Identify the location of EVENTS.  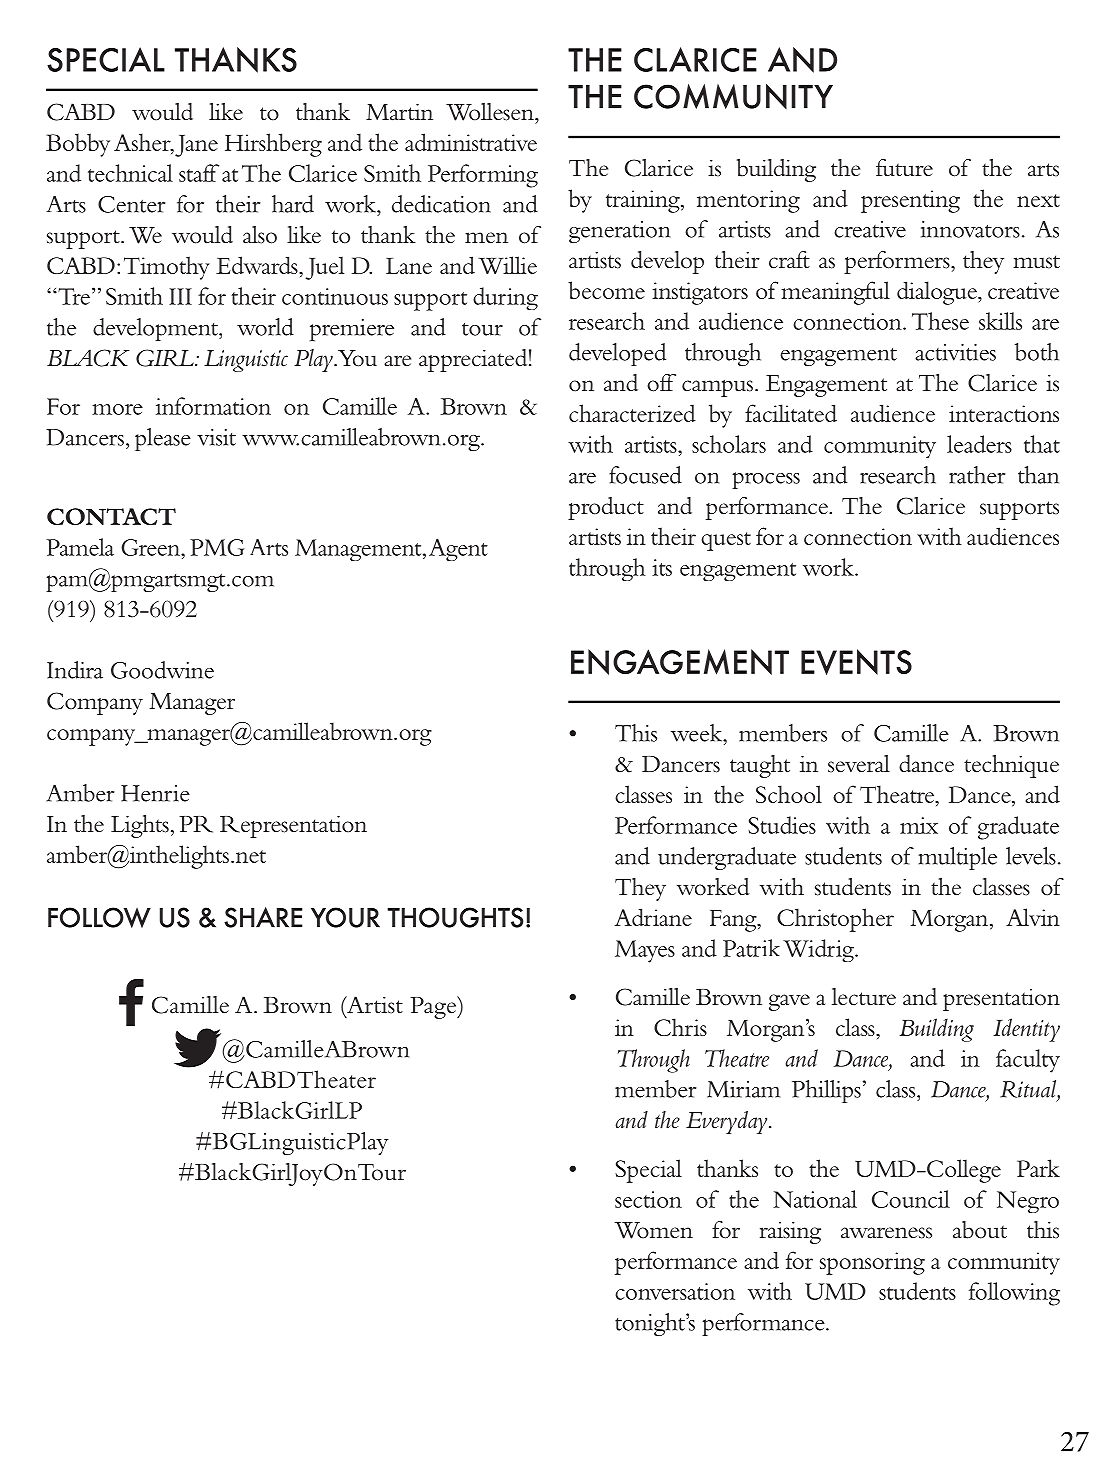
(856, 662).
